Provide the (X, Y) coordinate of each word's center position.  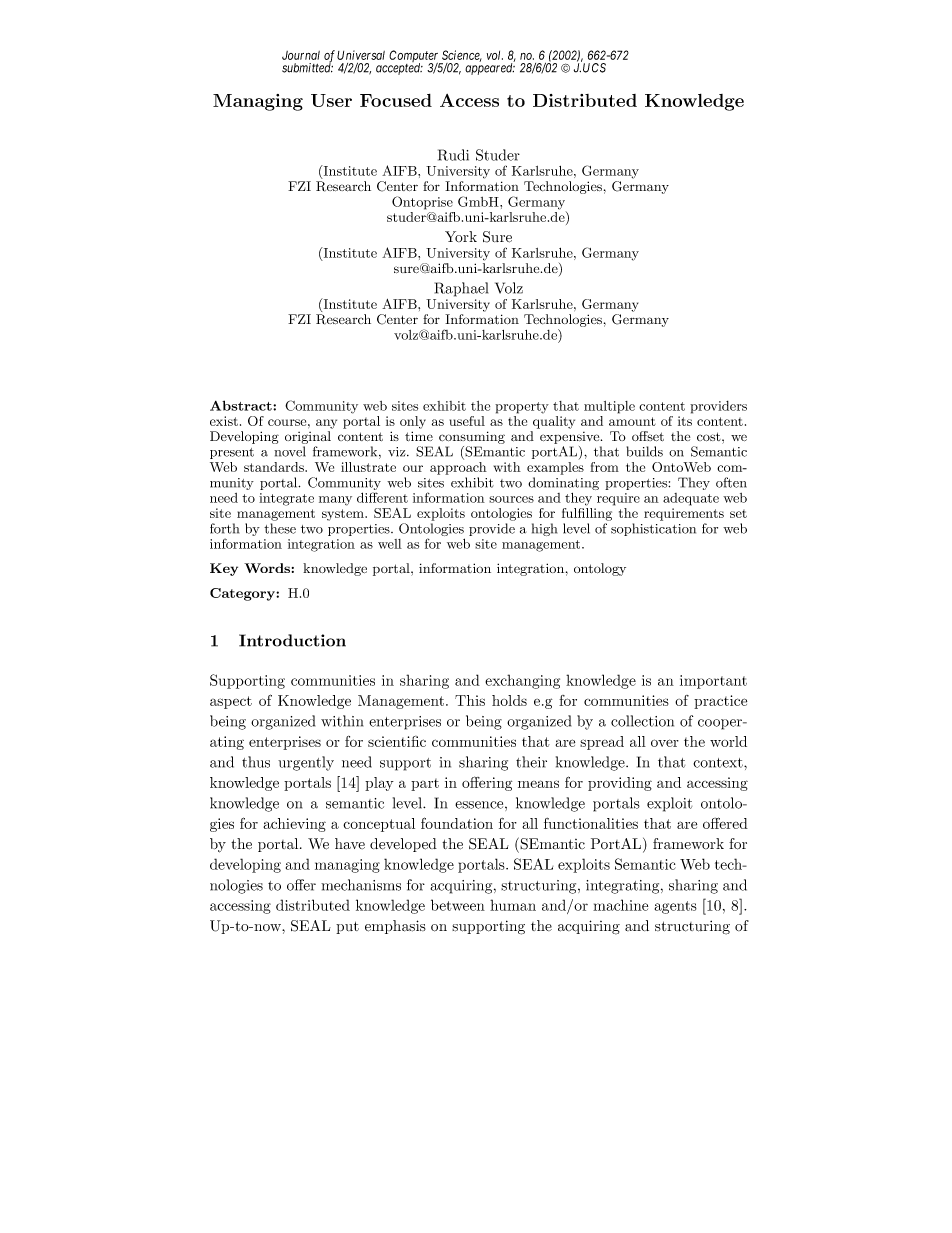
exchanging (522, 681)
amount (632, 421)
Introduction (292, 640)
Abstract (242, 405)
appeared (490, 68)
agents (676, 907)
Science (462, 56)
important (713, 682)
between (458, 905)
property (522, 408)
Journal (301, 55)
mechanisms (361, 885)
